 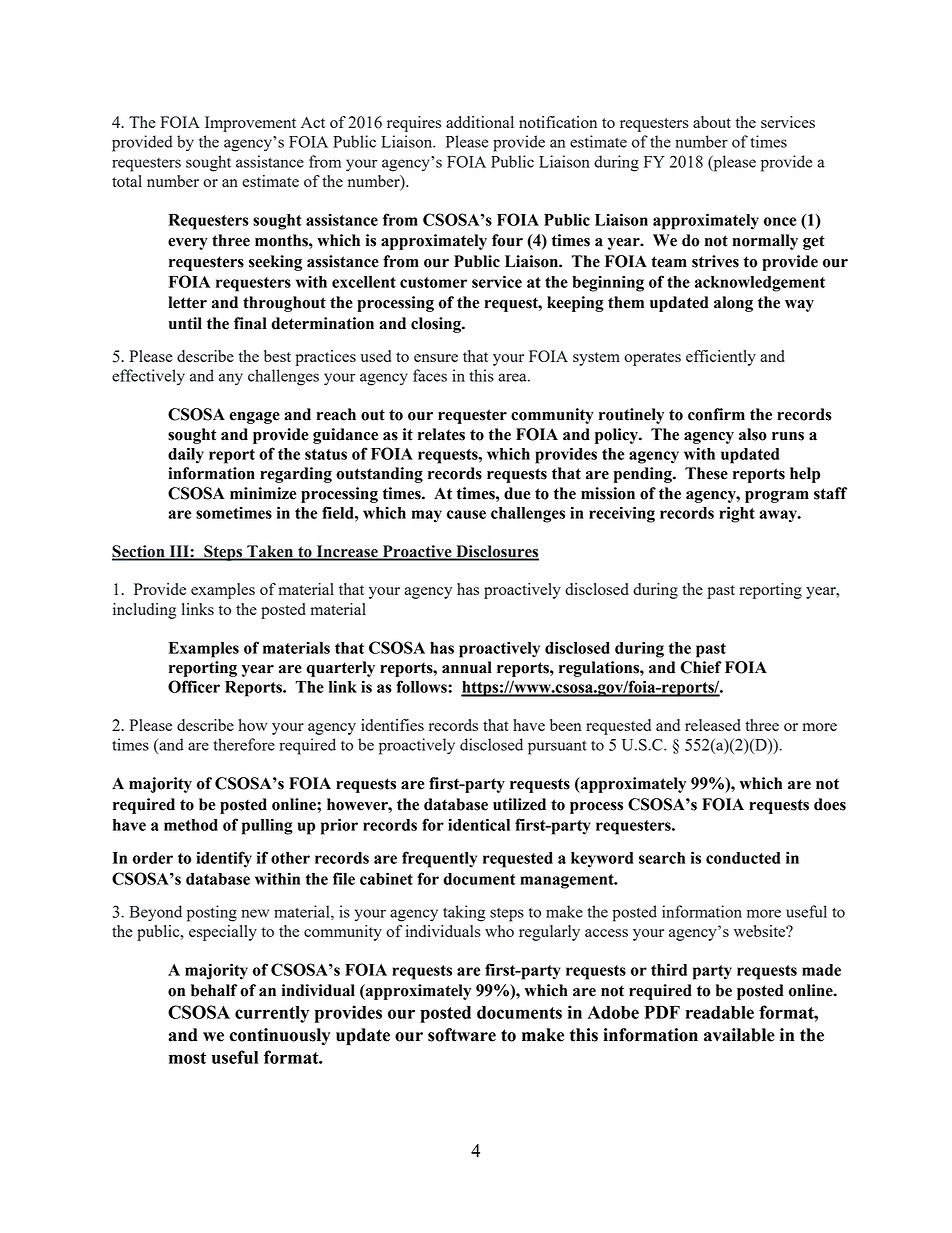 I want to click on about, so click(x=712, y=122).
